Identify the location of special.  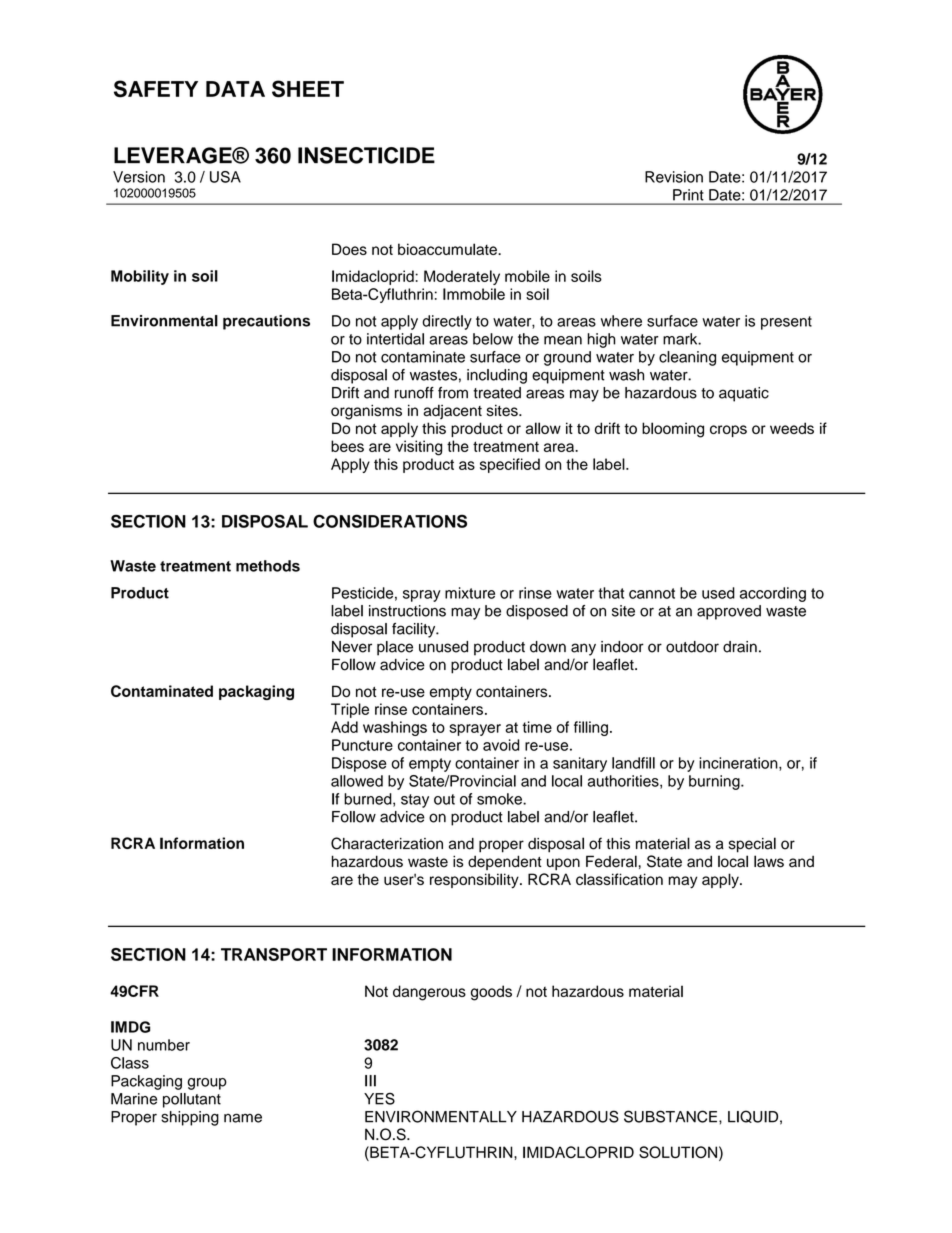
(752, 845).
